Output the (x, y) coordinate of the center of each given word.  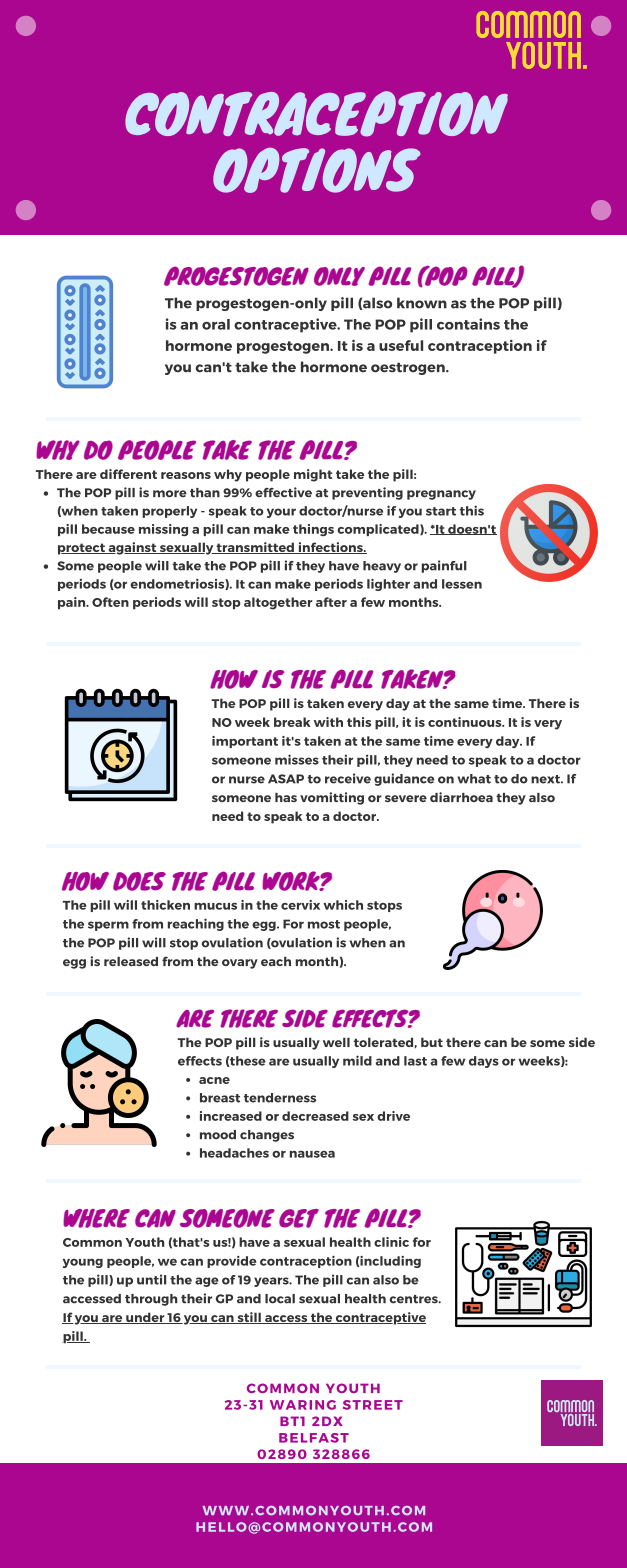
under (145, 1318)
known (422, 303)
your (281, 513)
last (415, 1061)
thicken (165, 905)
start (441, 511)
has (286, 797)
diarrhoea (461, 797)
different (128, 474)
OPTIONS (317, 170)
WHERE (96, 1218)
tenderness (280, 1098)
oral (216, 324)
